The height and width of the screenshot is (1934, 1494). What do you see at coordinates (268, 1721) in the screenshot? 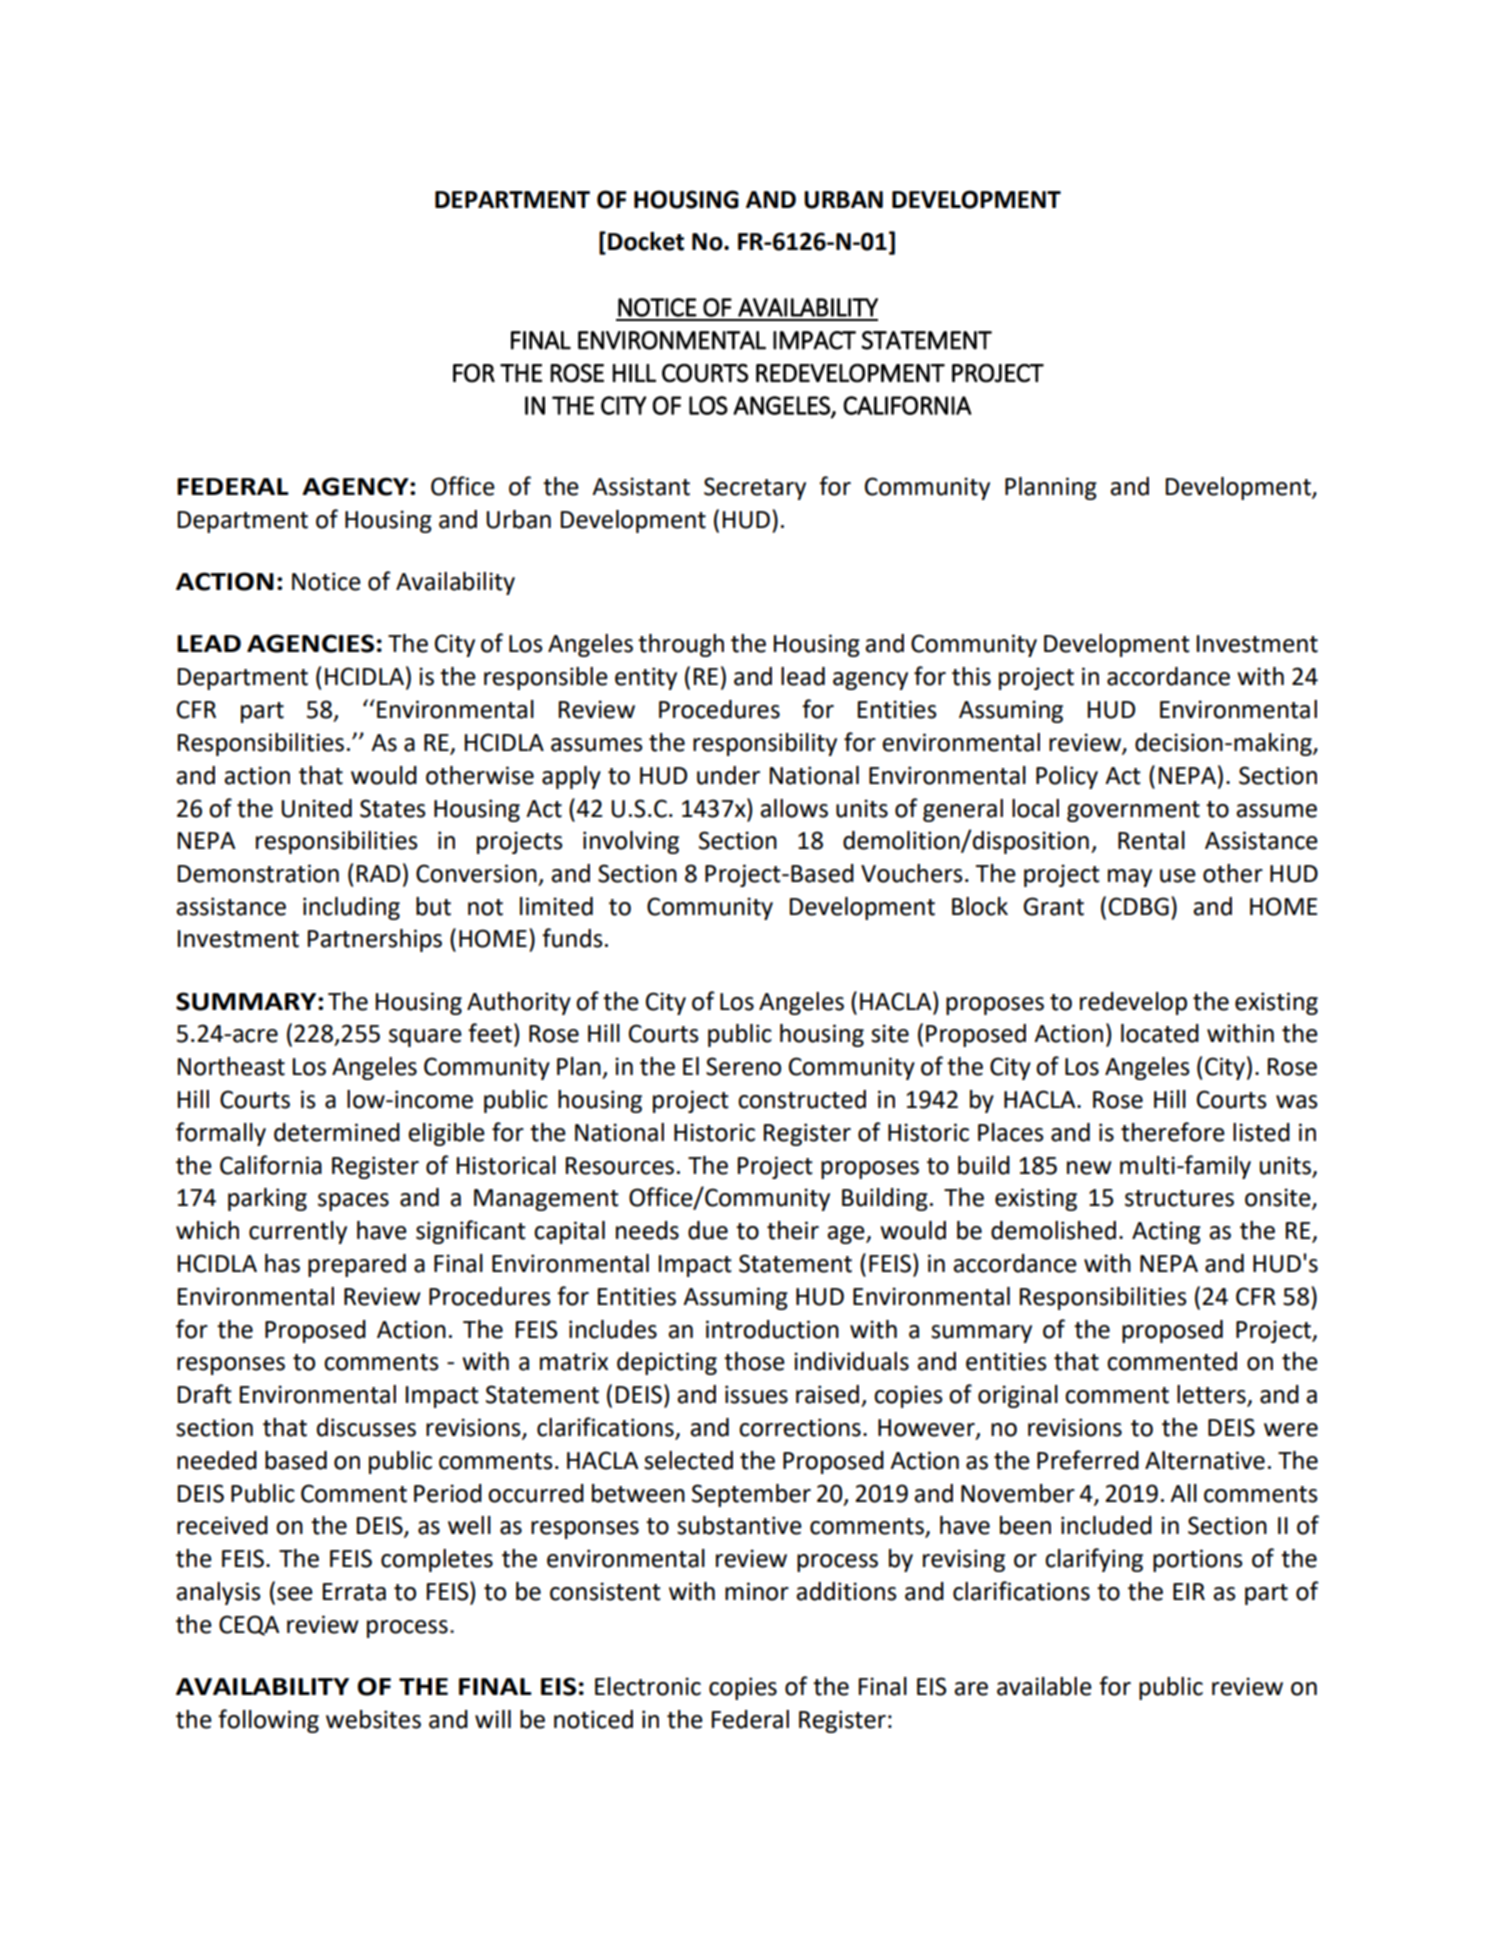
I see `following` at bounding box center [268, 1721].
